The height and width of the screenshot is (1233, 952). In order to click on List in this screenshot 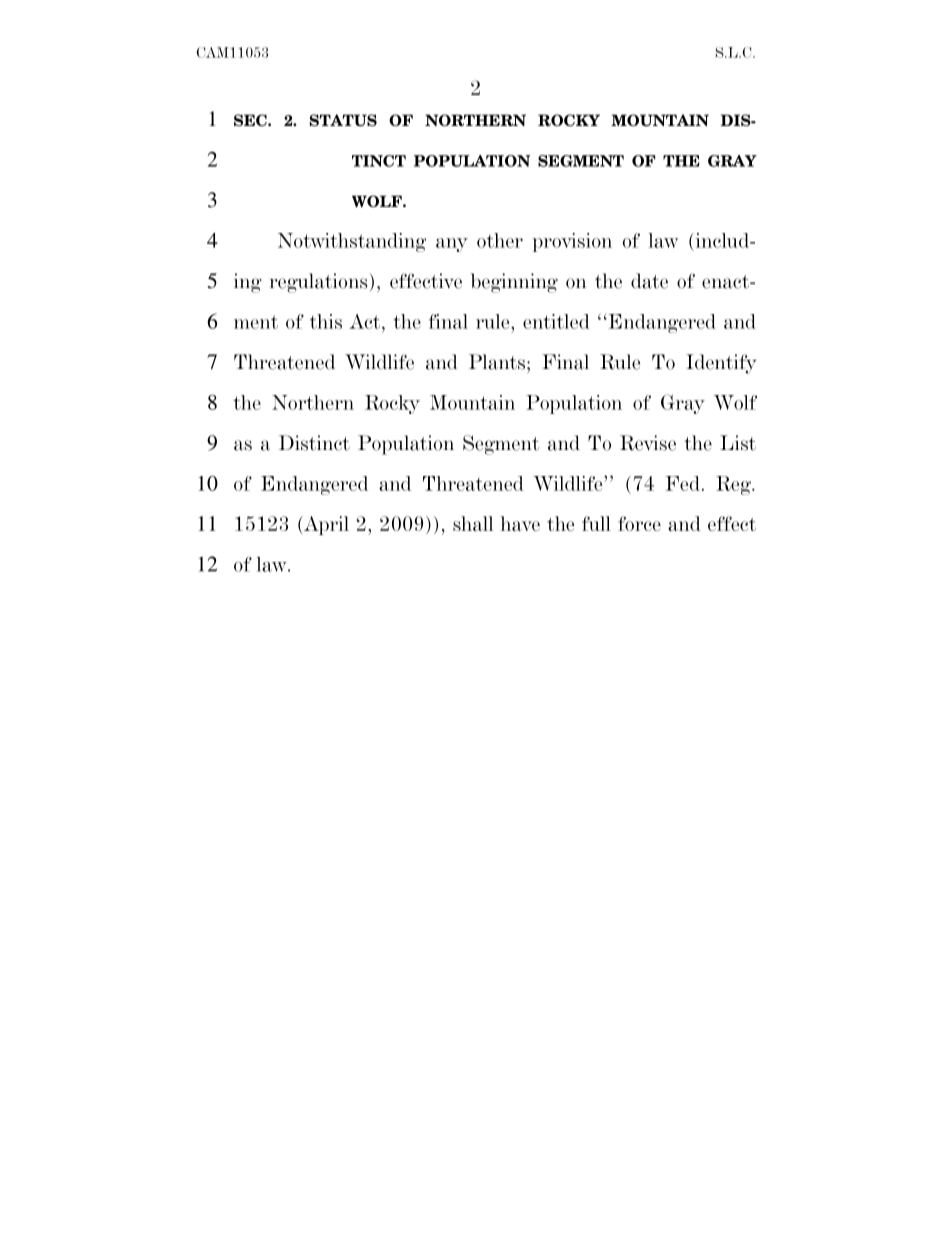, I will do `click(738, 443)`.
